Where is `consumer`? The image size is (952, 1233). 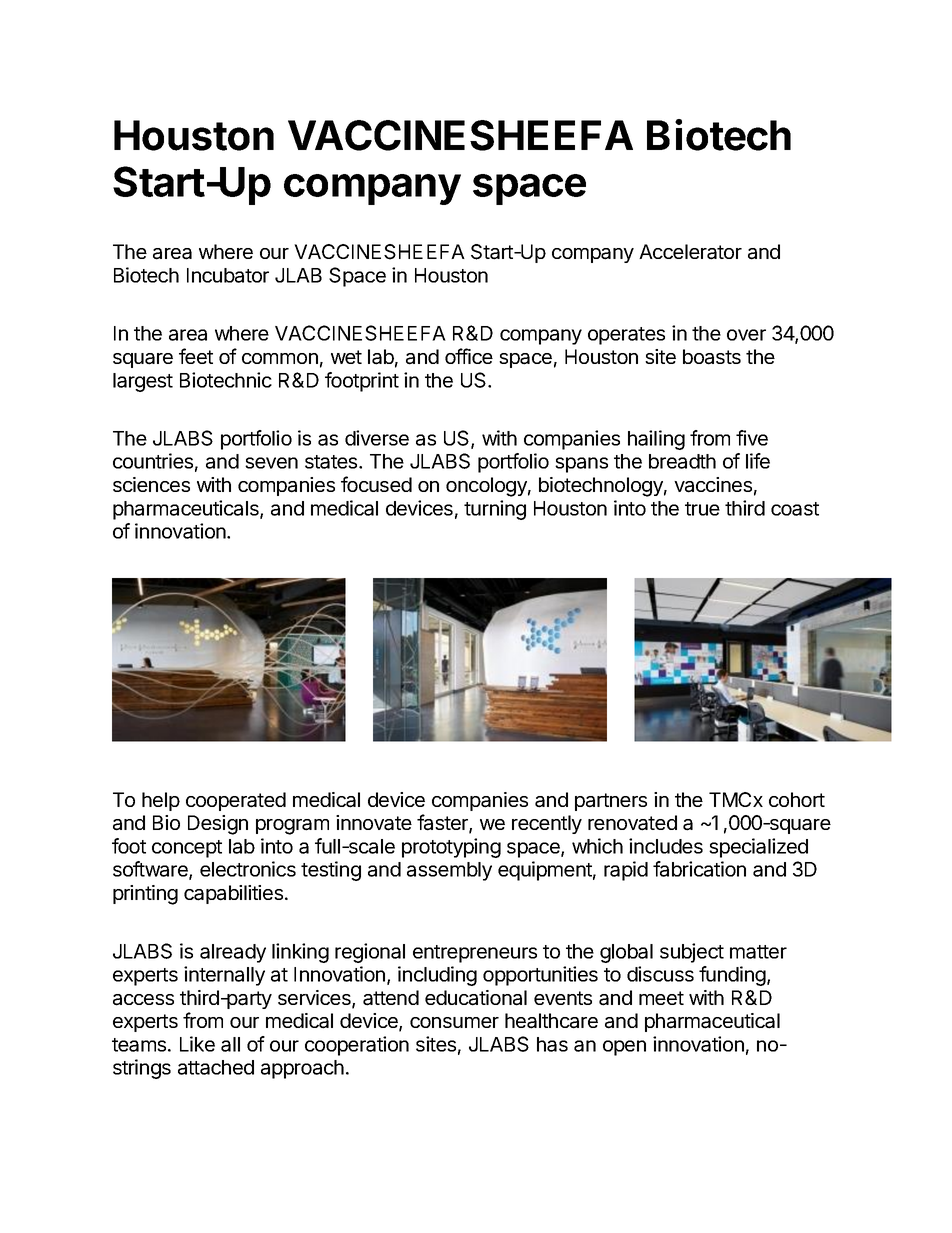
consumer is located at coordinates (454, 1022).
